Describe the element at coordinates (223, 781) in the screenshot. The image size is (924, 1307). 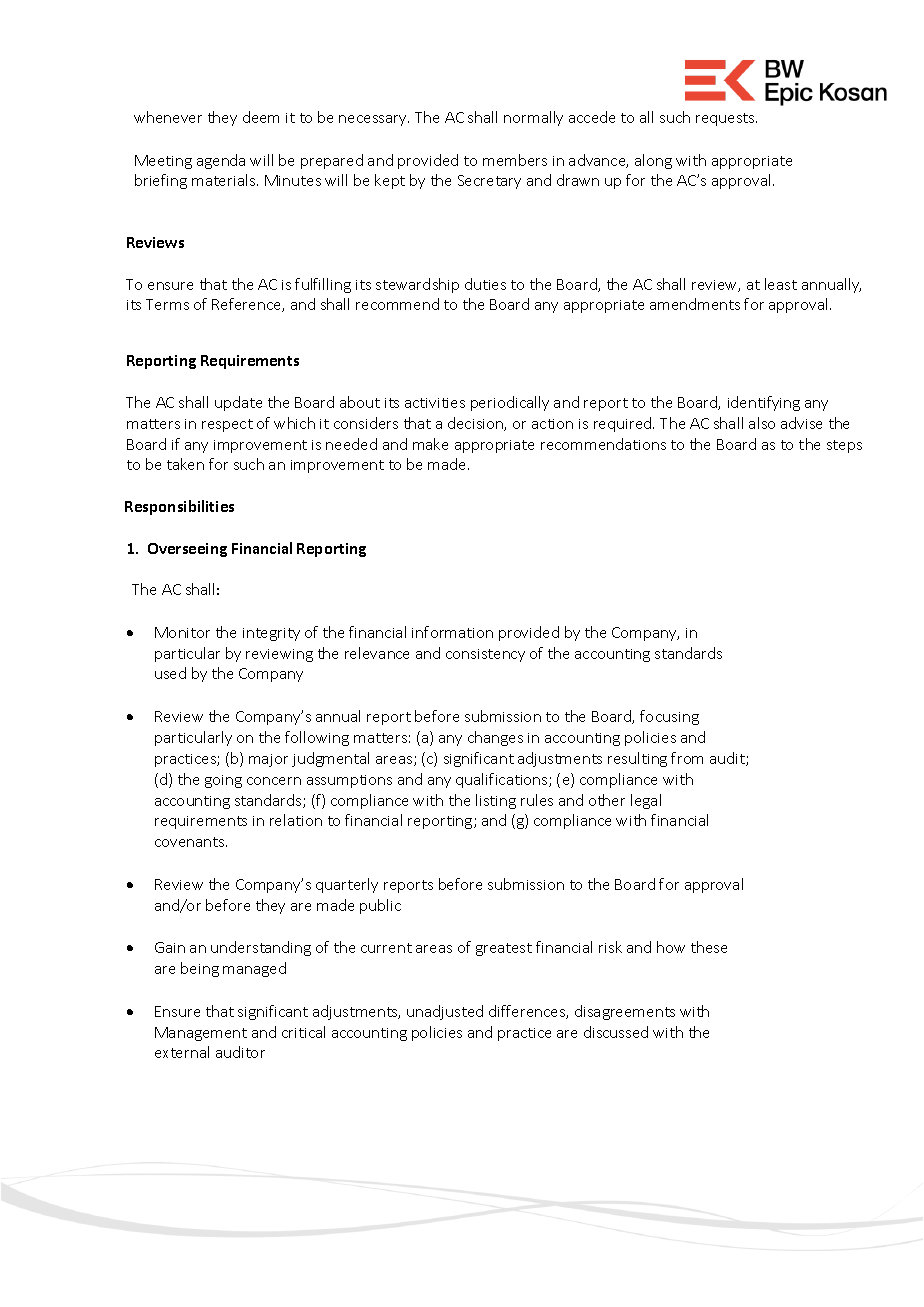
I see `going` at that location.
